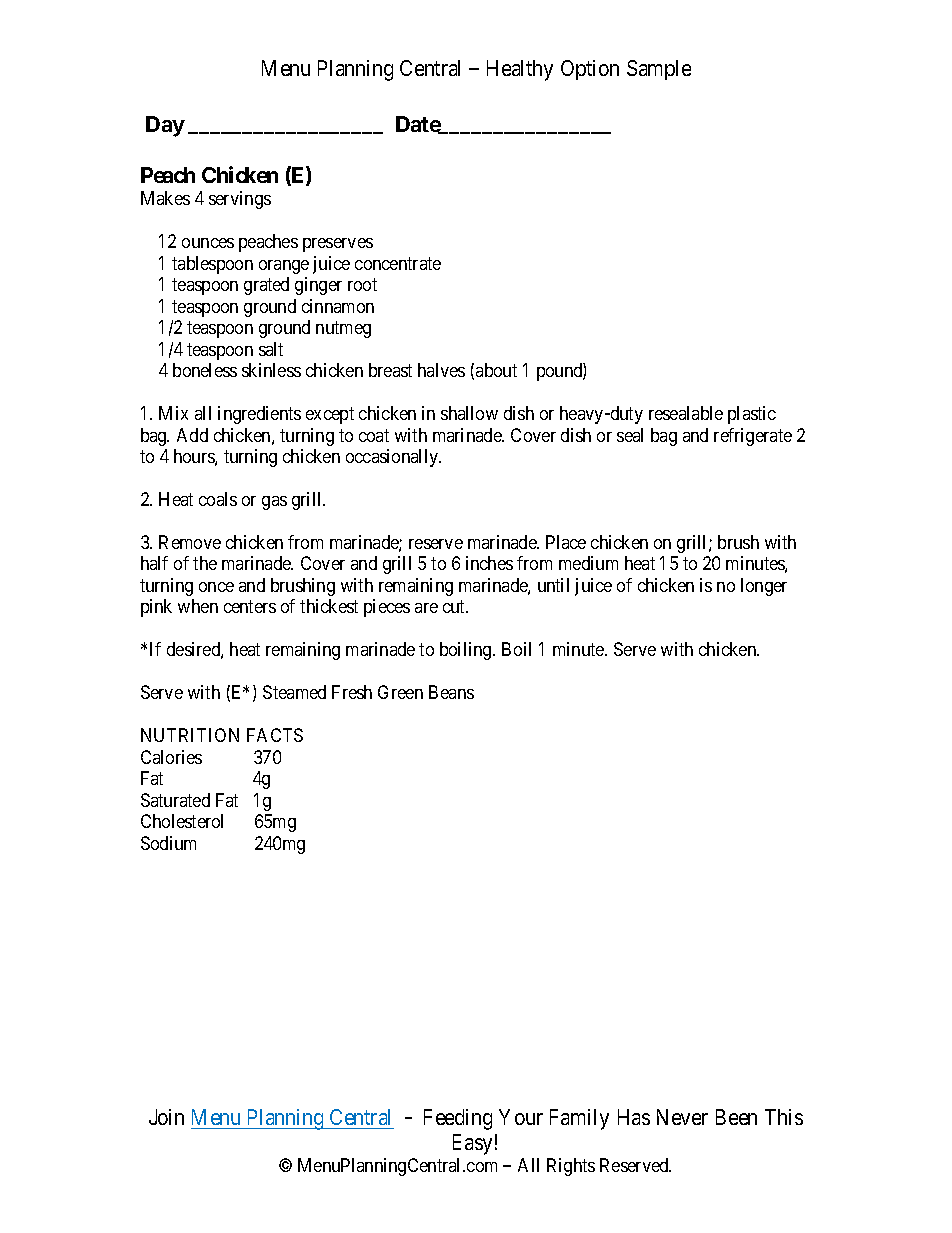  I want to click on Day, so click(165, 126).
